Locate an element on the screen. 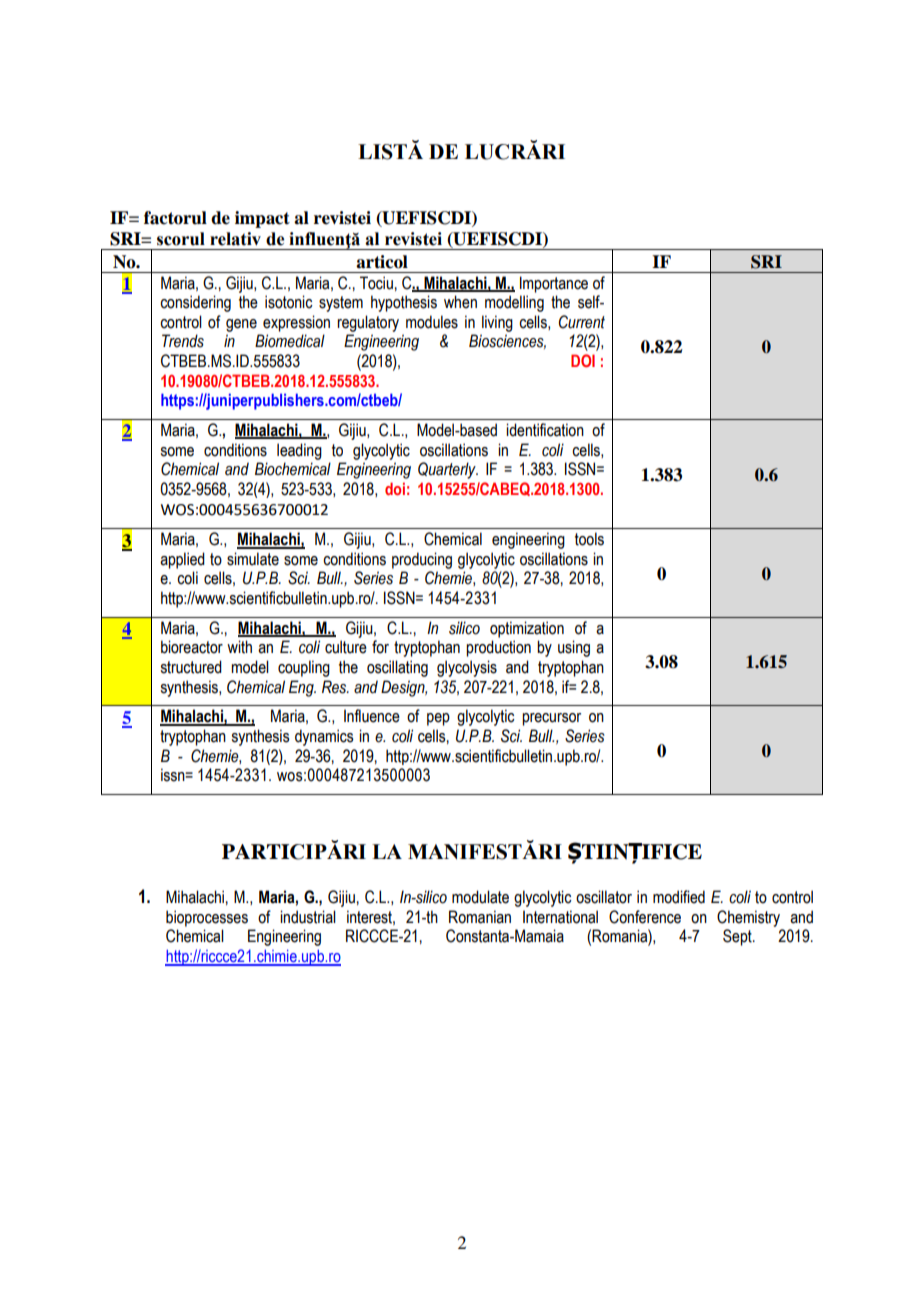 Image resolution: width=924 pixels, height=1308 pixels. modified is located at coordinates (679, 897).
